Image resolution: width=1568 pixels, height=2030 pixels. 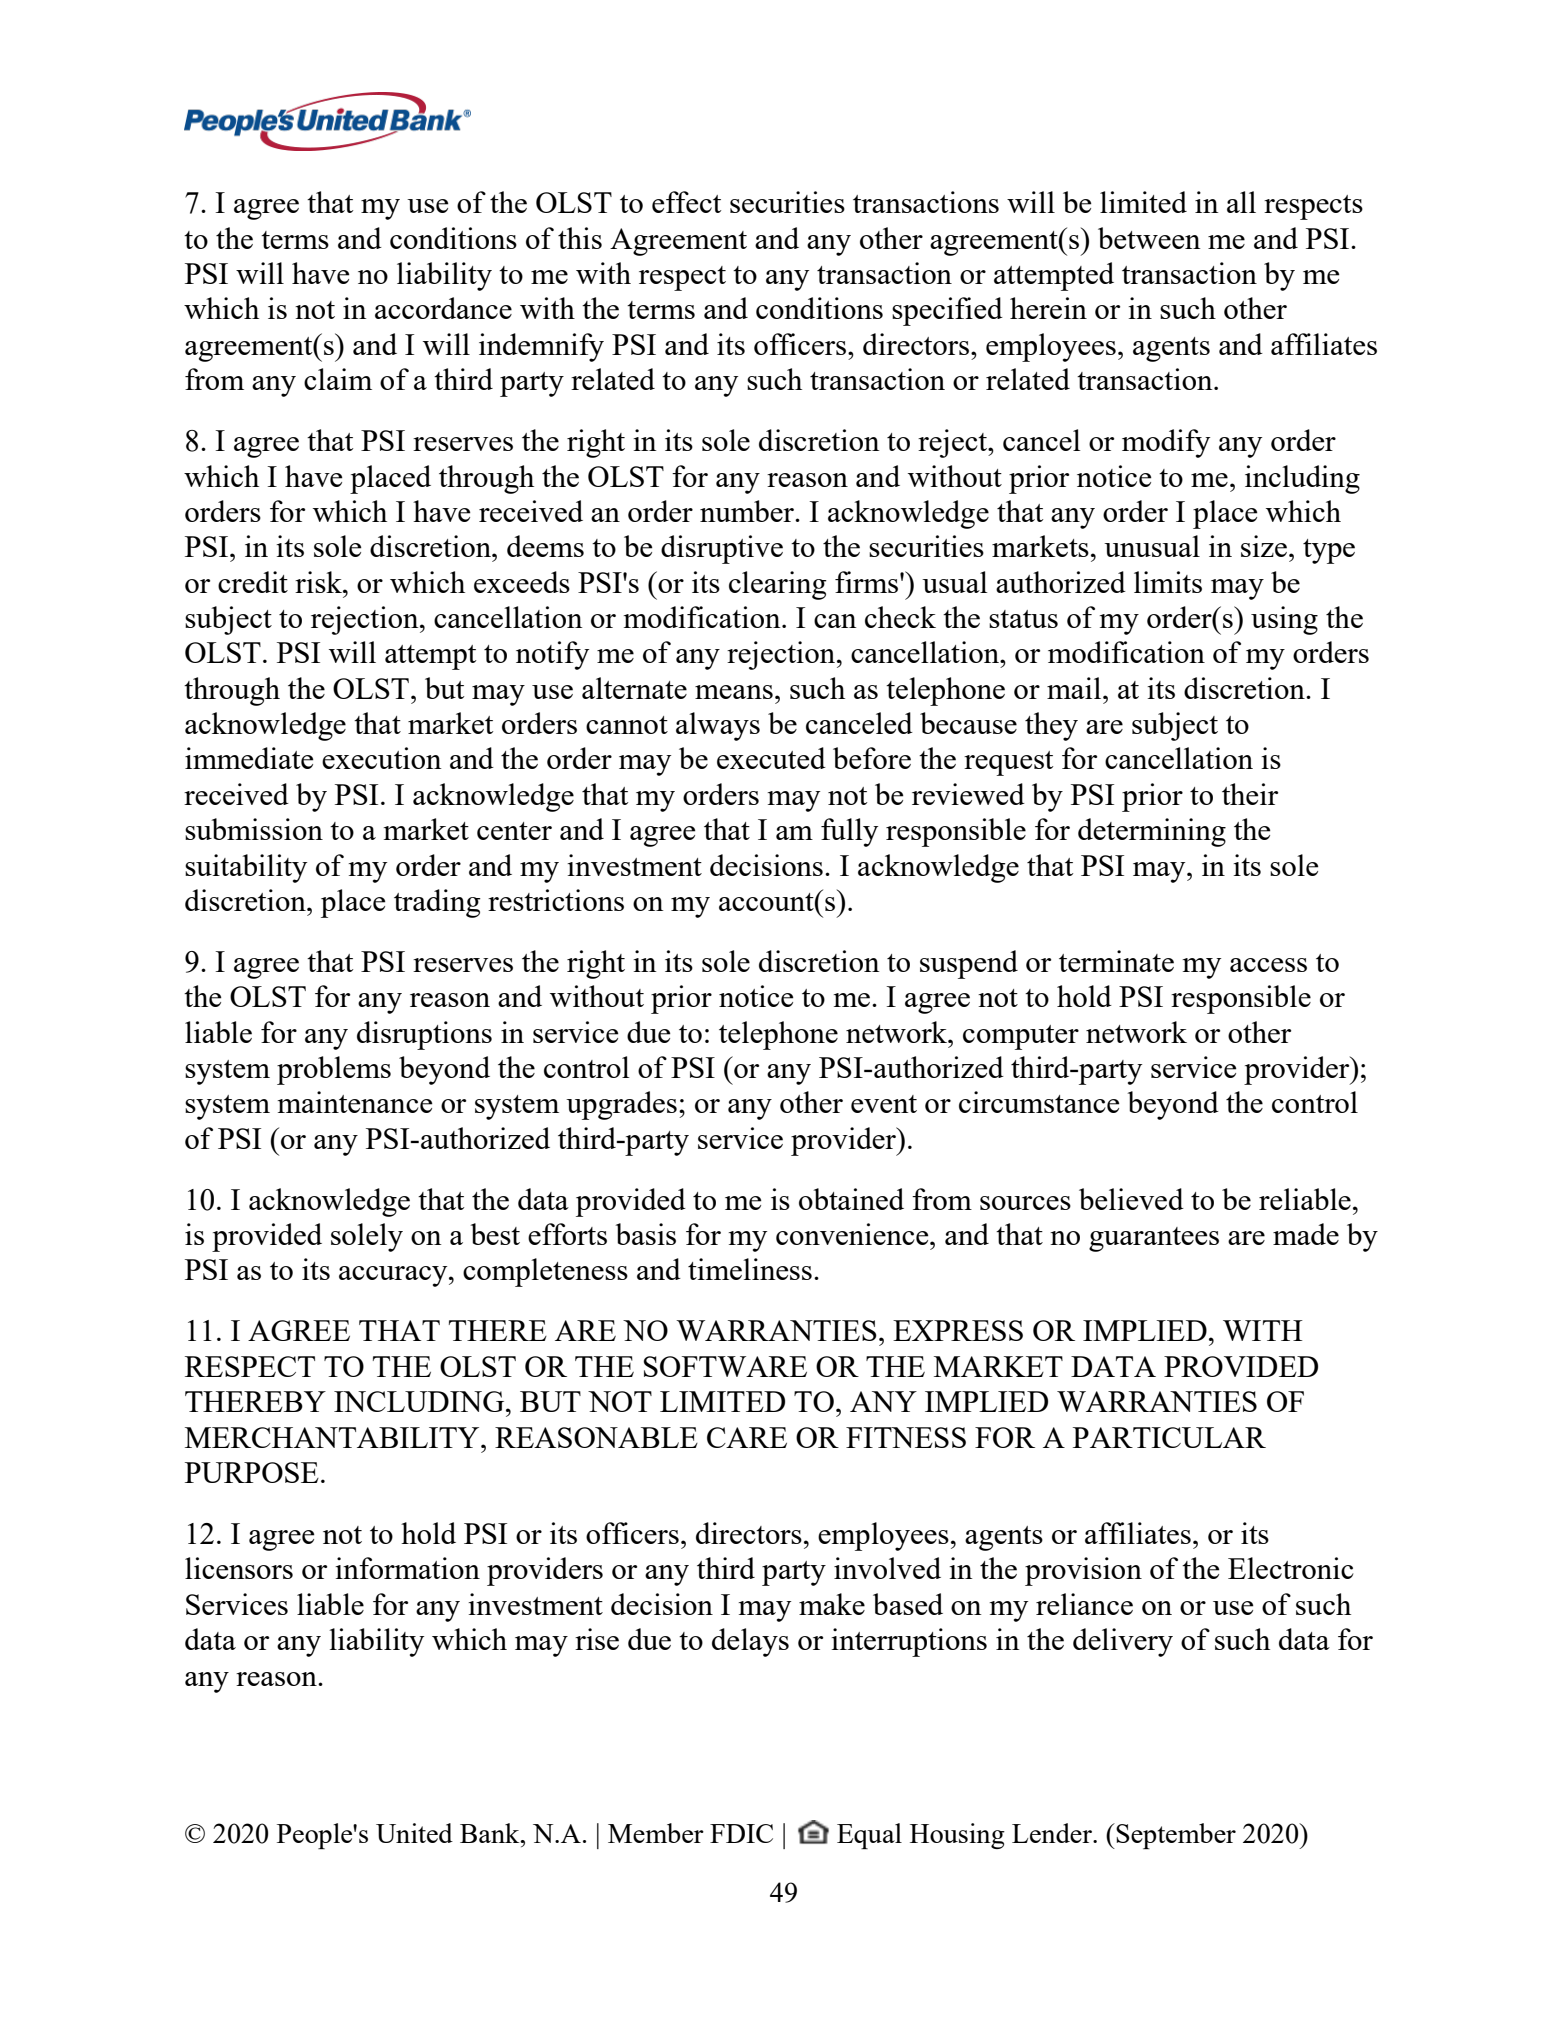 What do you see at coordinates (443, 308) in the image?
I see `accordance` at bounding box center [443, 308].
